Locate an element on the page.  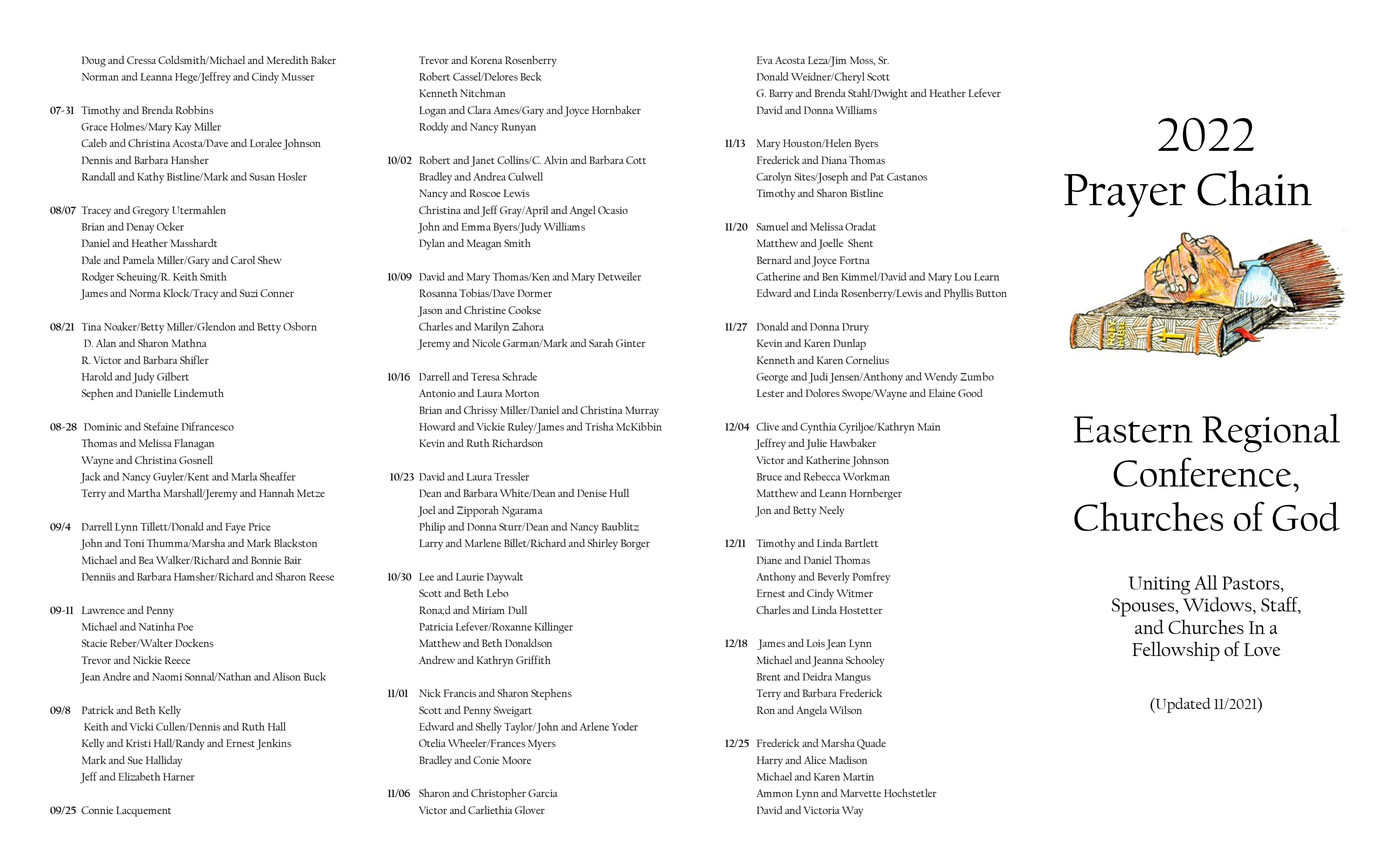
Borger is located at coordinates (635, 544).
